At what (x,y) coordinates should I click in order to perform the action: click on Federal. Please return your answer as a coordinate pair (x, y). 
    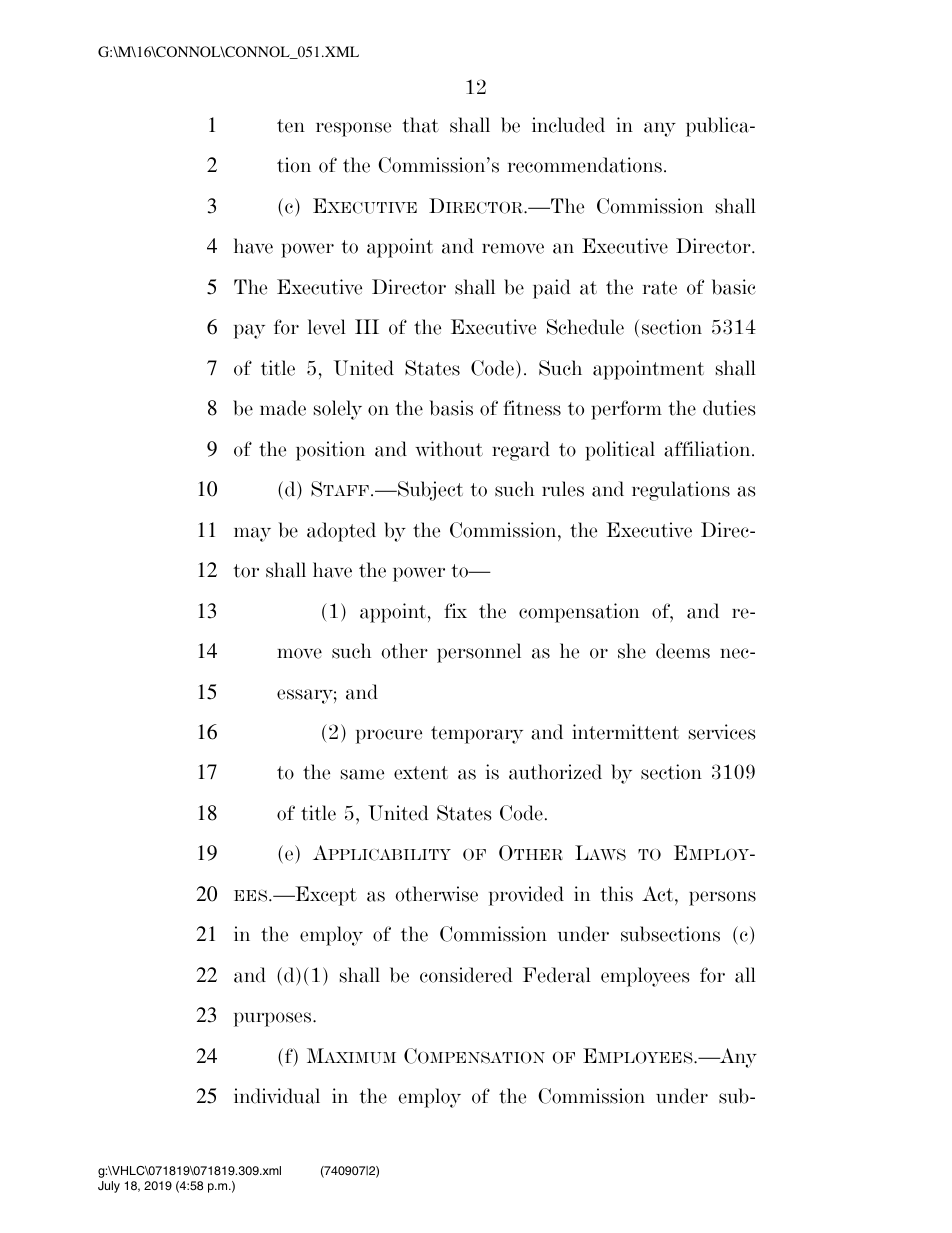
    Looking at the image, I should click on (557, 975).
